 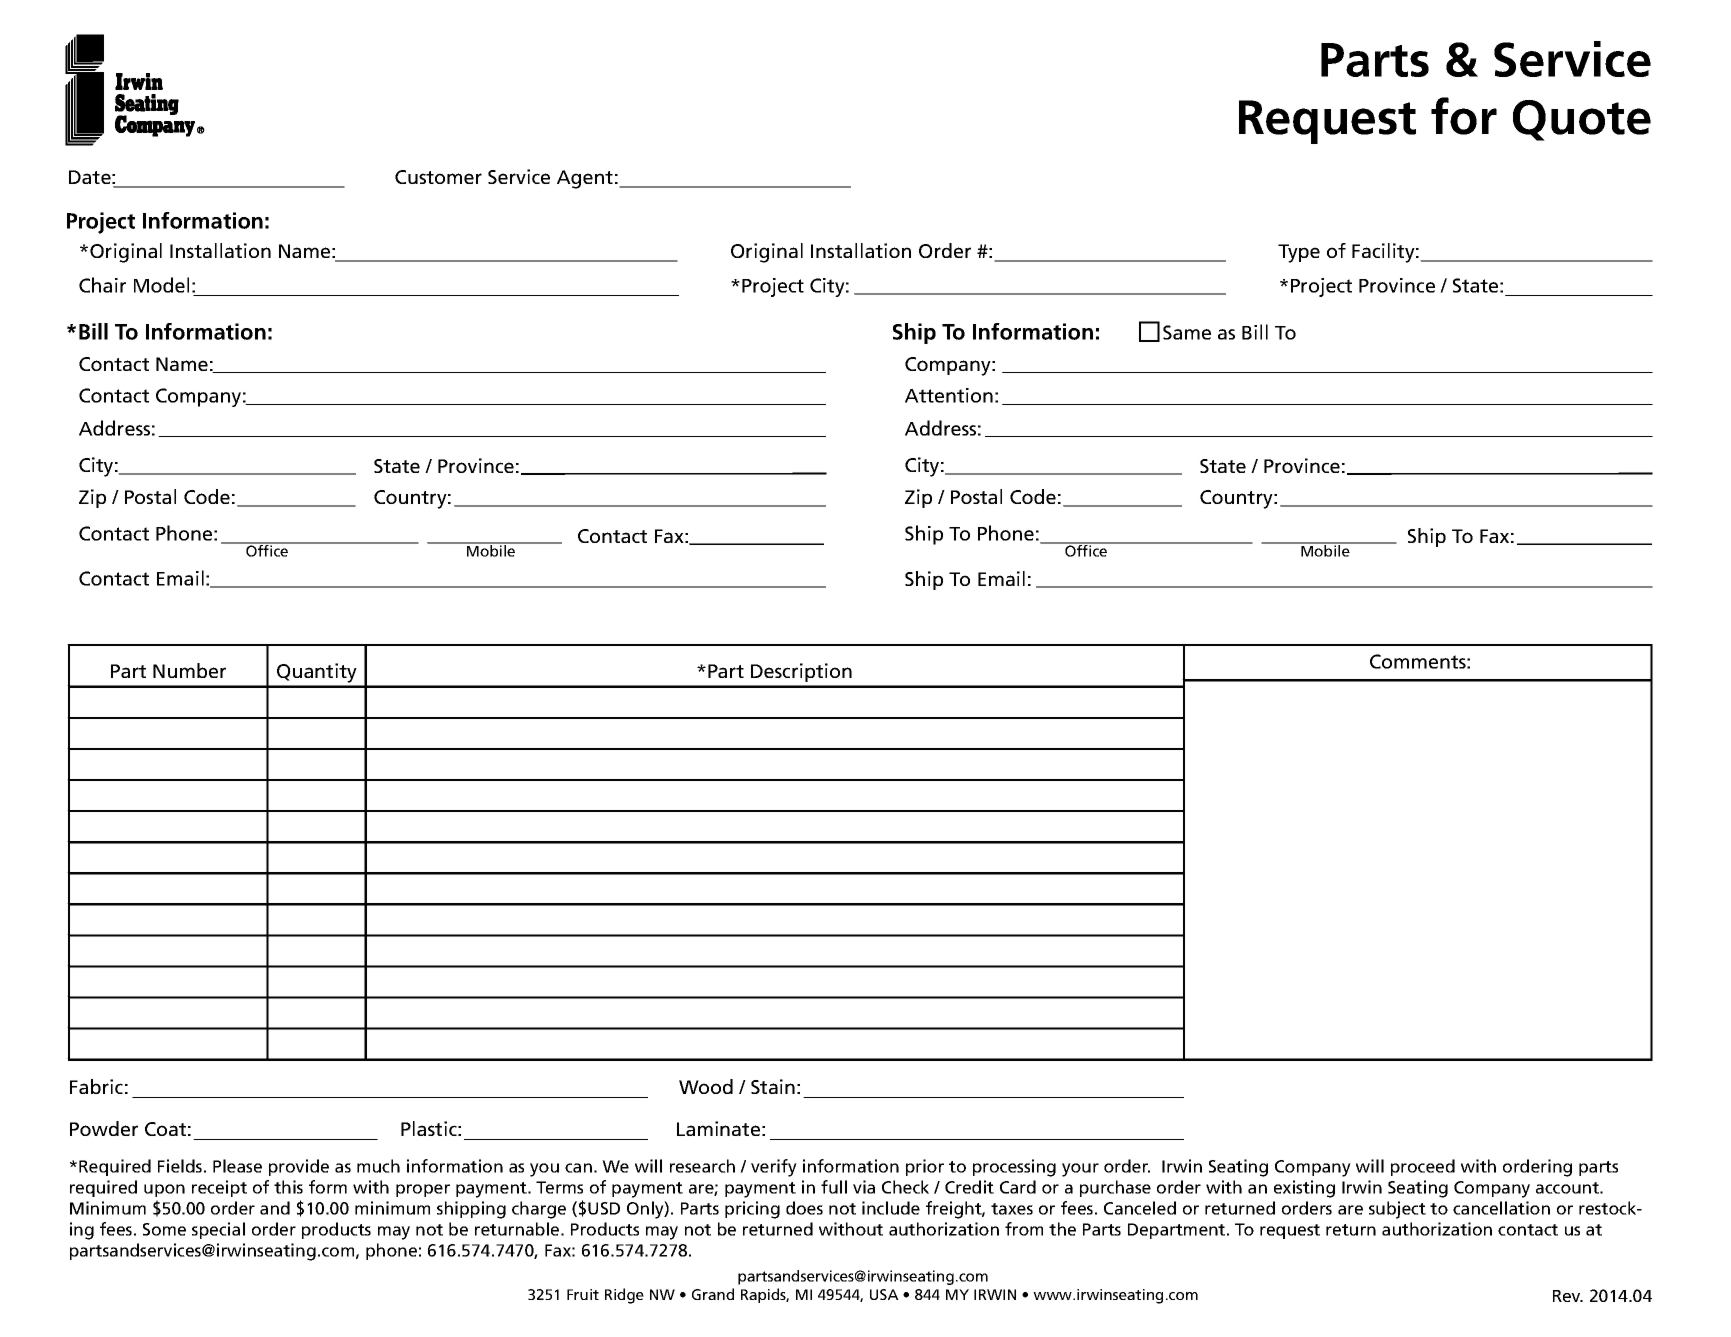 I want to click on Quote, so click(x=1582, y=120).
